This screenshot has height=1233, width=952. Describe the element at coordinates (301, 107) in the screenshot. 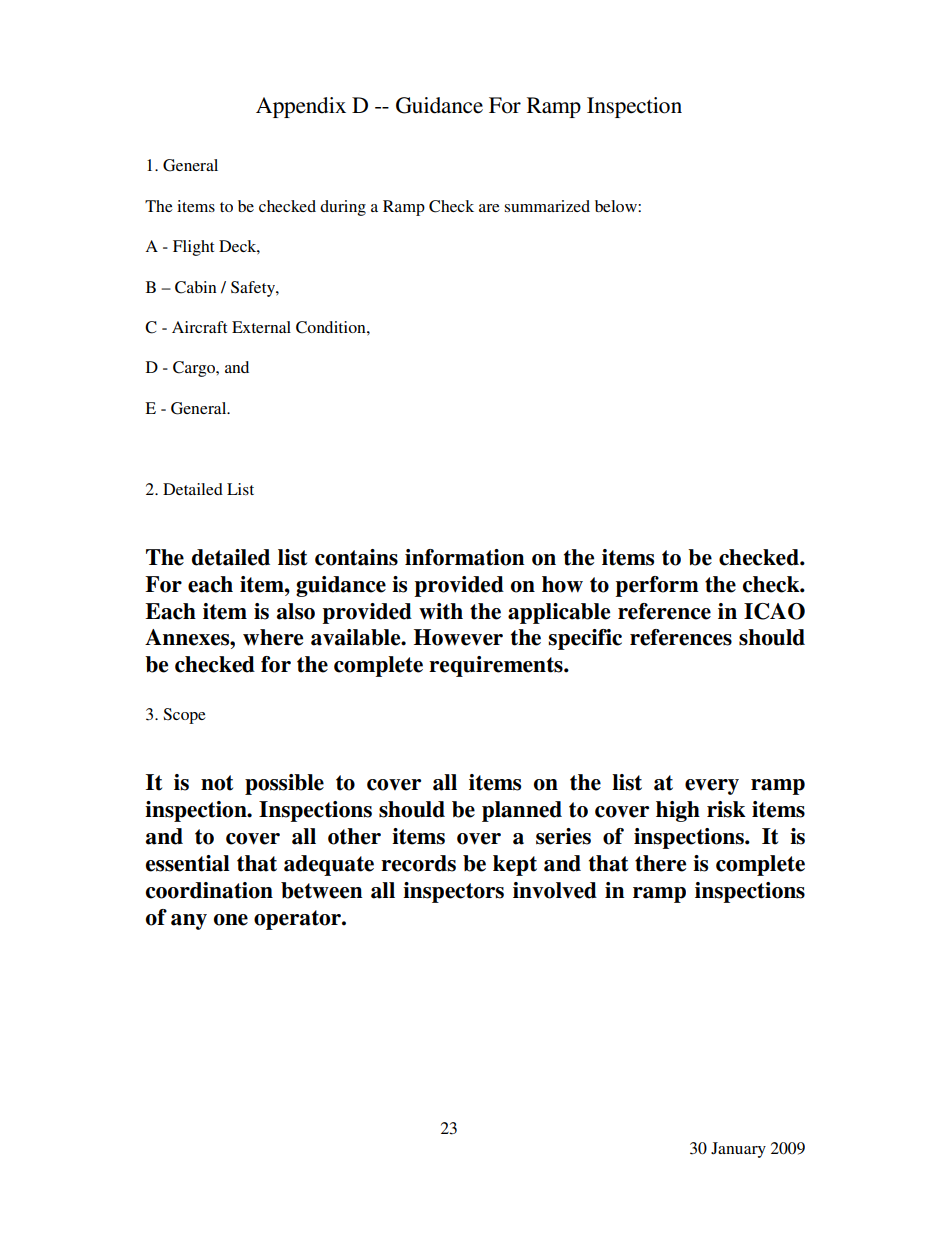

I see `Appendix` at that location.
